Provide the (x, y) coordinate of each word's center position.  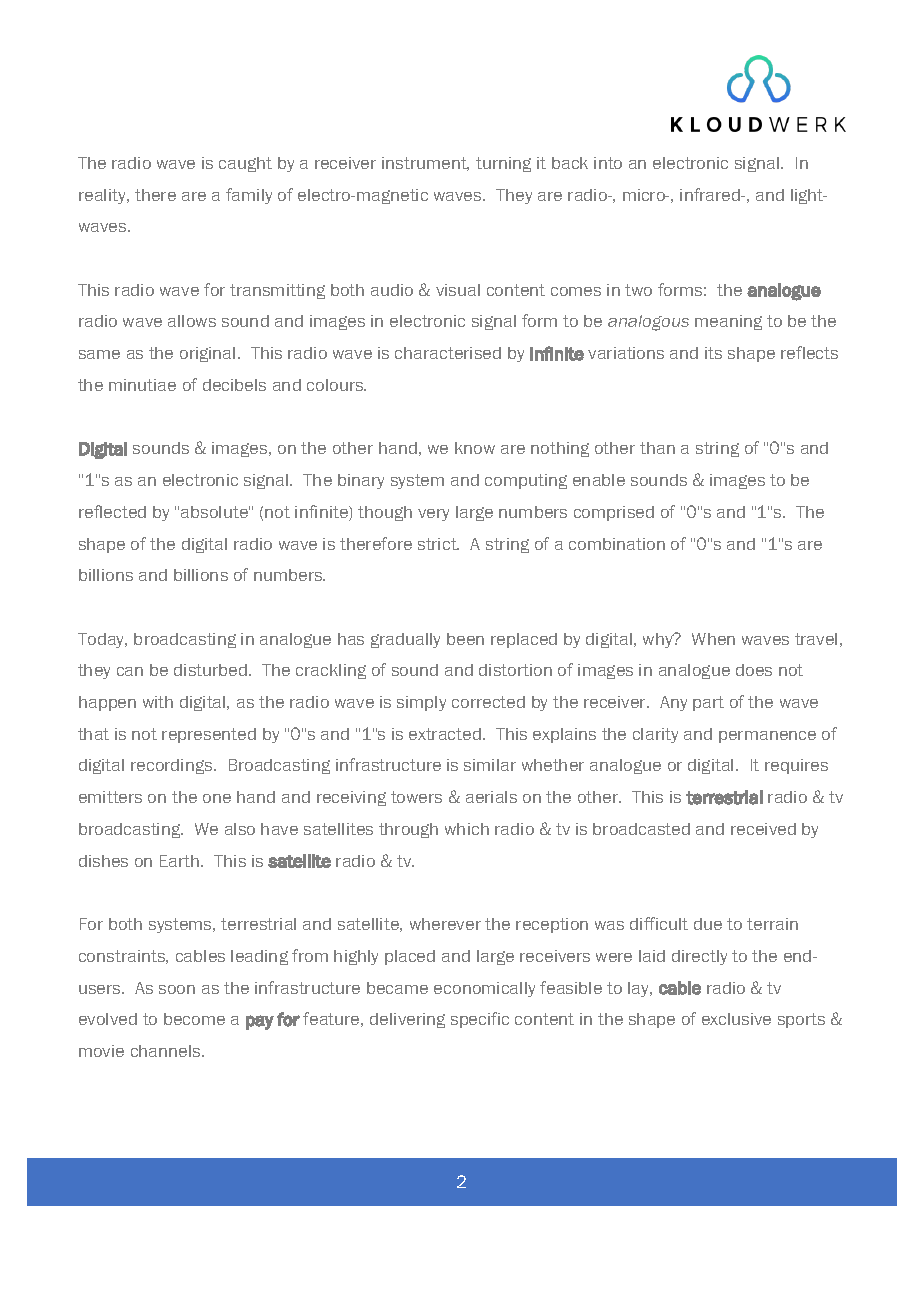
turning (503, 164)
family (249, 196)
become (194, 1019)
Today (102, 640)
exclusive (736, 1019)
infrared (711, 194)
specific (480, 1020)
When (713, 639)
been (465, 639)
